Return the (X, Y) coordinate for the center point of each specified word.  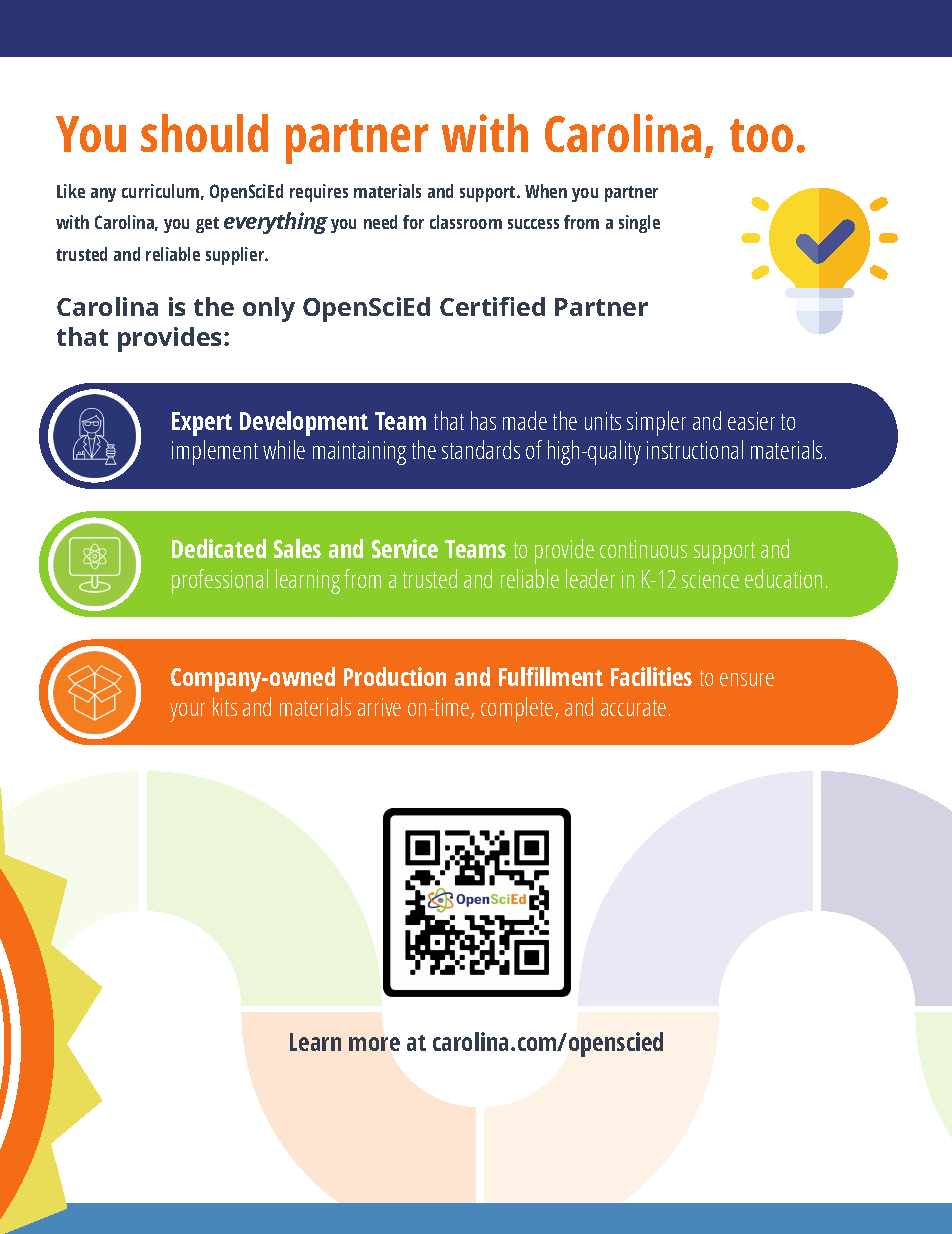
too (761, 135)
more (374, 1044)
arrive (379, 707)
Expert (202, 424)
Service (405, 548)
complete (518, 709)
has (483, 420)
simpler (656, 423)
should (204, 133)
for (413, 222)
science (710, 579)
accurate (633, 708)
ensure (747, 679)
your (187, 712)
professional (220, 581)
